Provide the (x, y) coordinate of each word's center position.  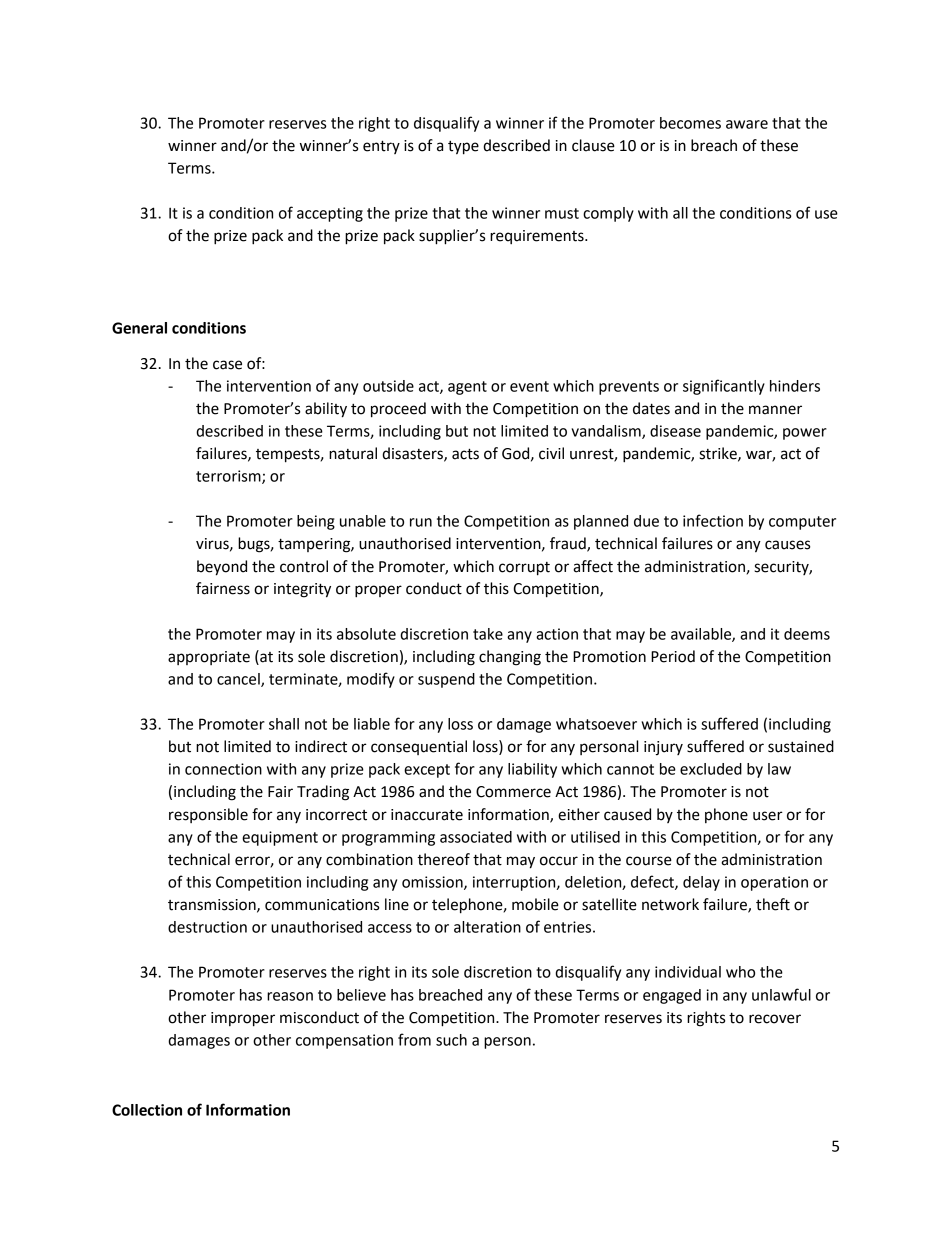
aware (747, 124)
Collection (147, 1110)
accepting (330, 214)
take (488, 634)
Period (673, 656)
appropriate (209, 658)
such (451, 1040)
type (463, 148)
